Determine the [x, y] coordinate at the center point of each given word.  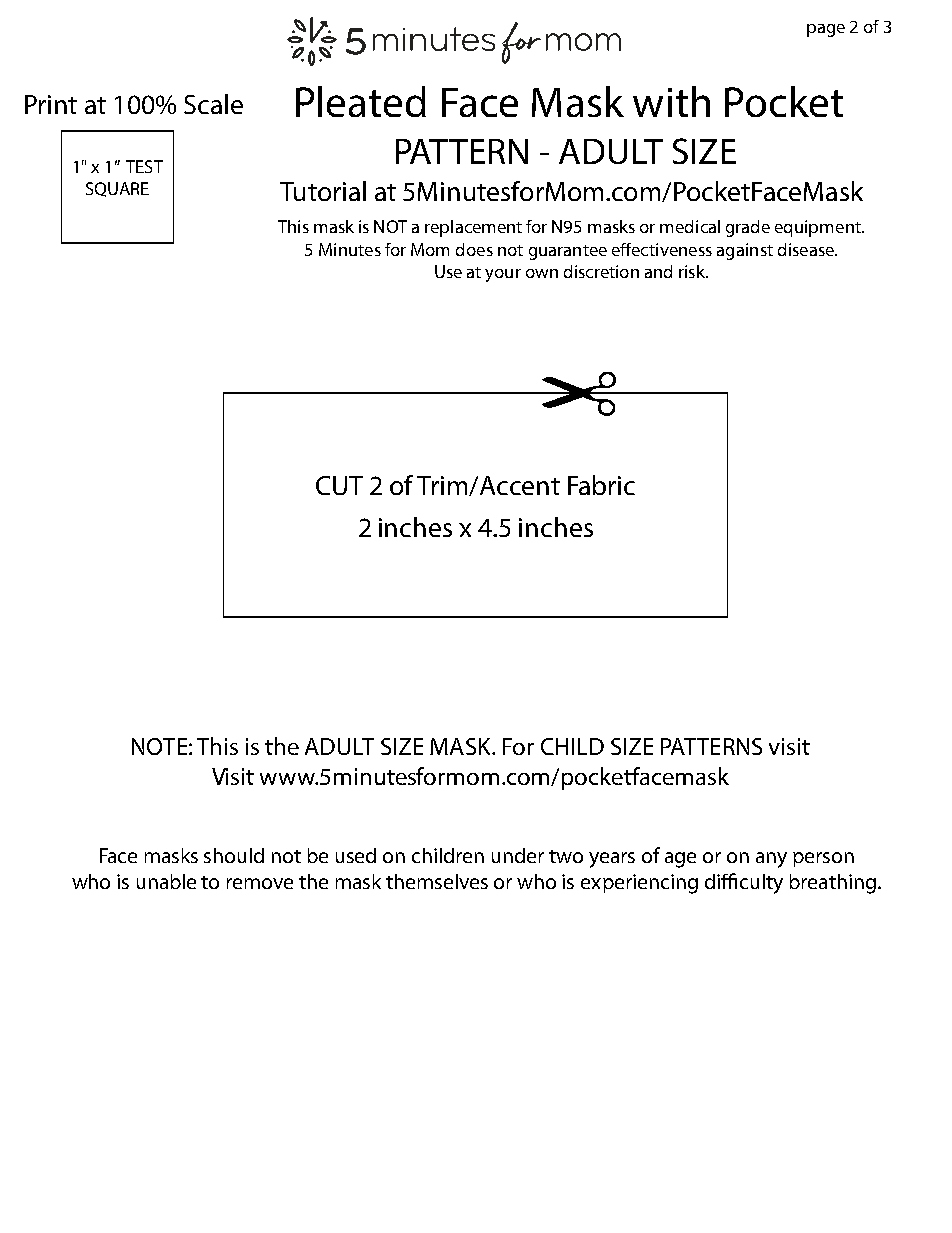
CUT [339, 485]
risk [693, 271]
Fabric [601, 485]
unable [166, 881]
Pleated [361, 101]
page [826, 30]
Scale [213, 104]
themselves [437, 881]
